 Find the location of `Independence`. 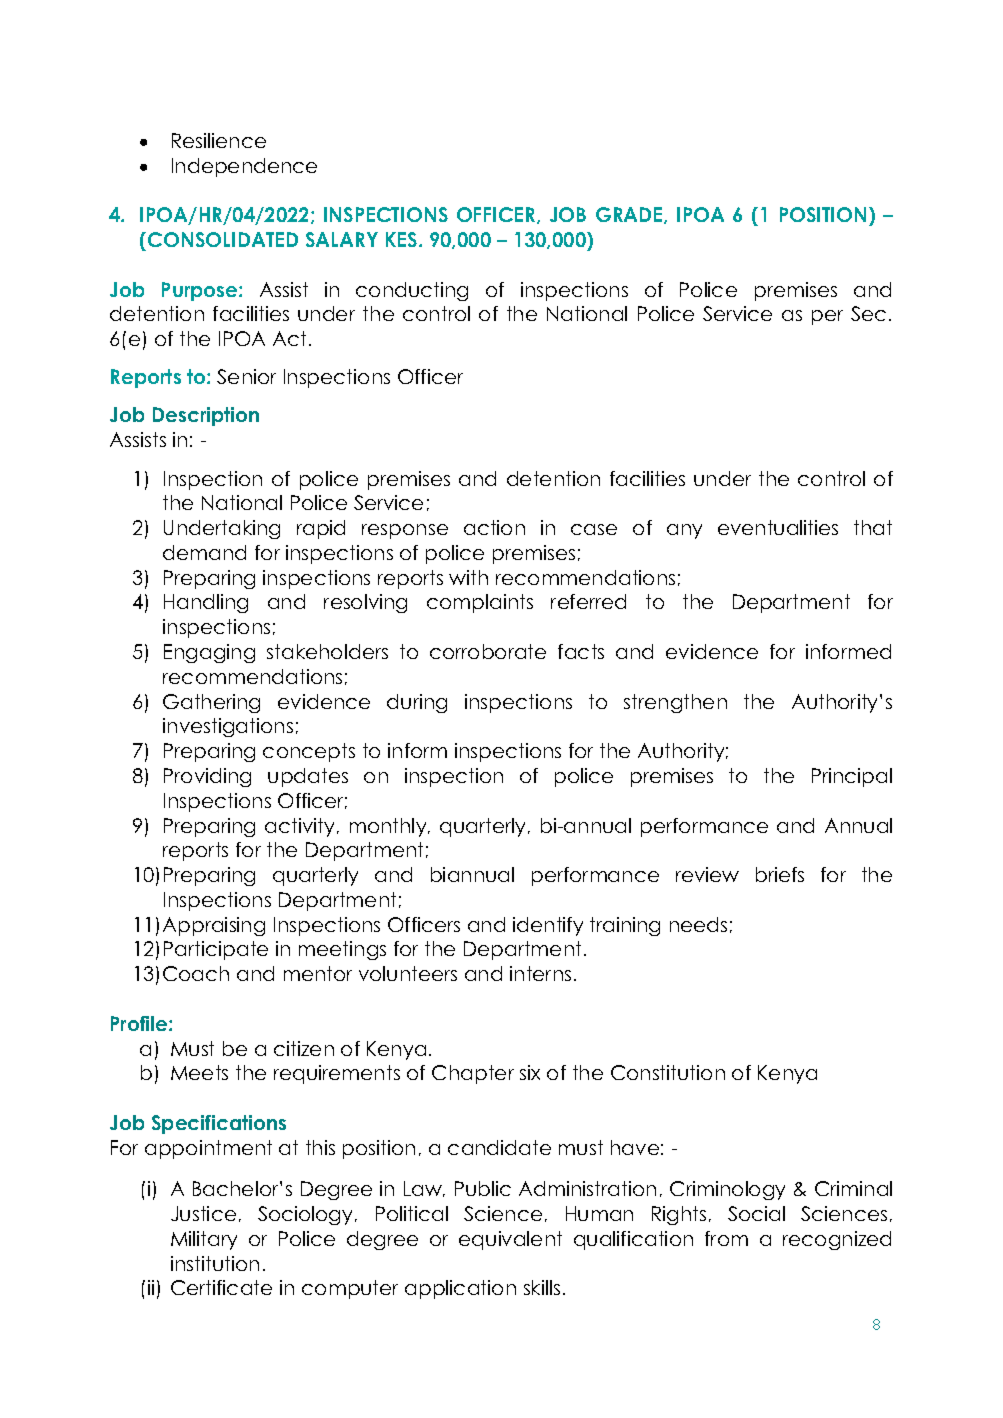

Independence is located at coordinates (244, 167).
